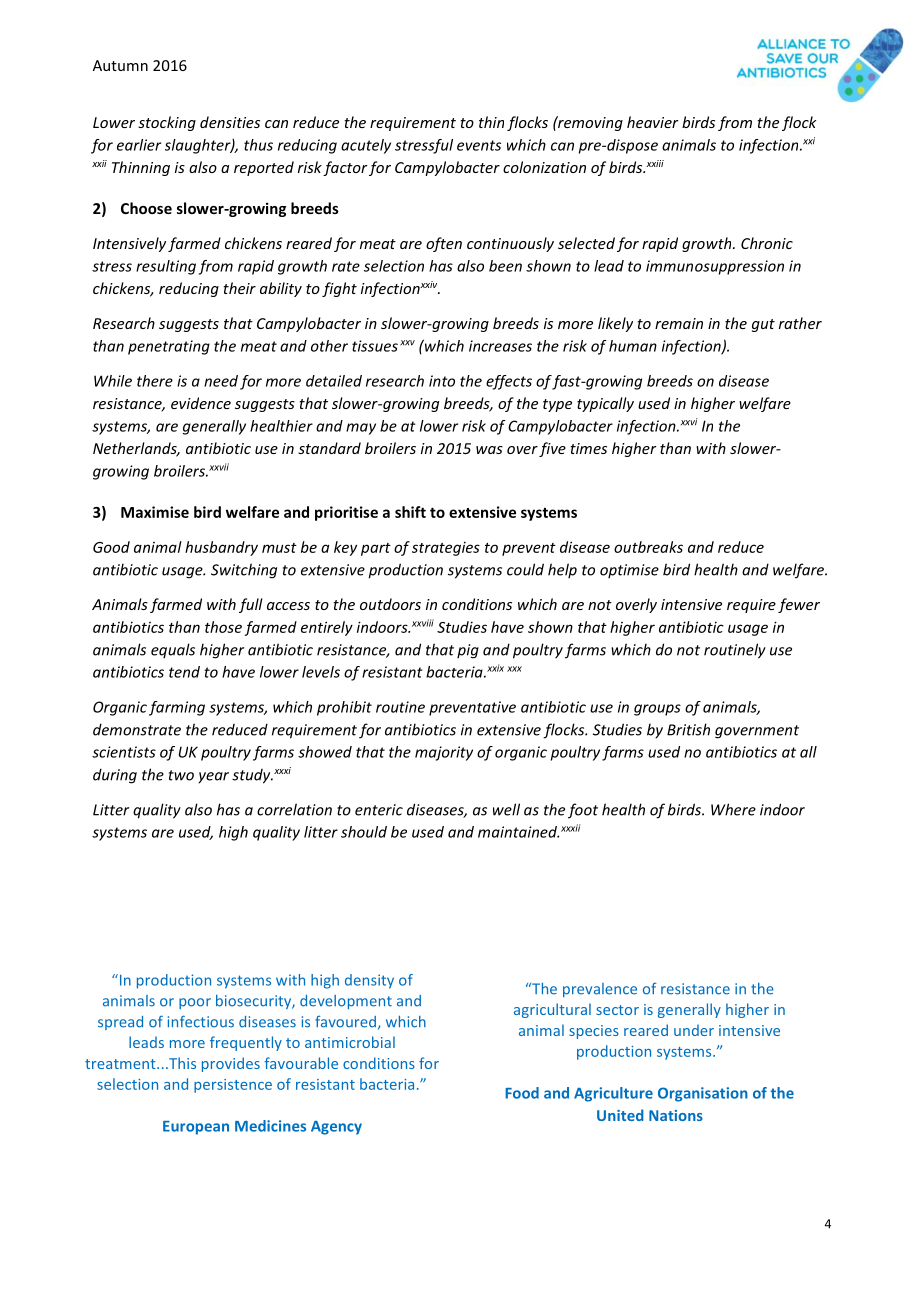  I want to click on typically, so click(605, 404).
